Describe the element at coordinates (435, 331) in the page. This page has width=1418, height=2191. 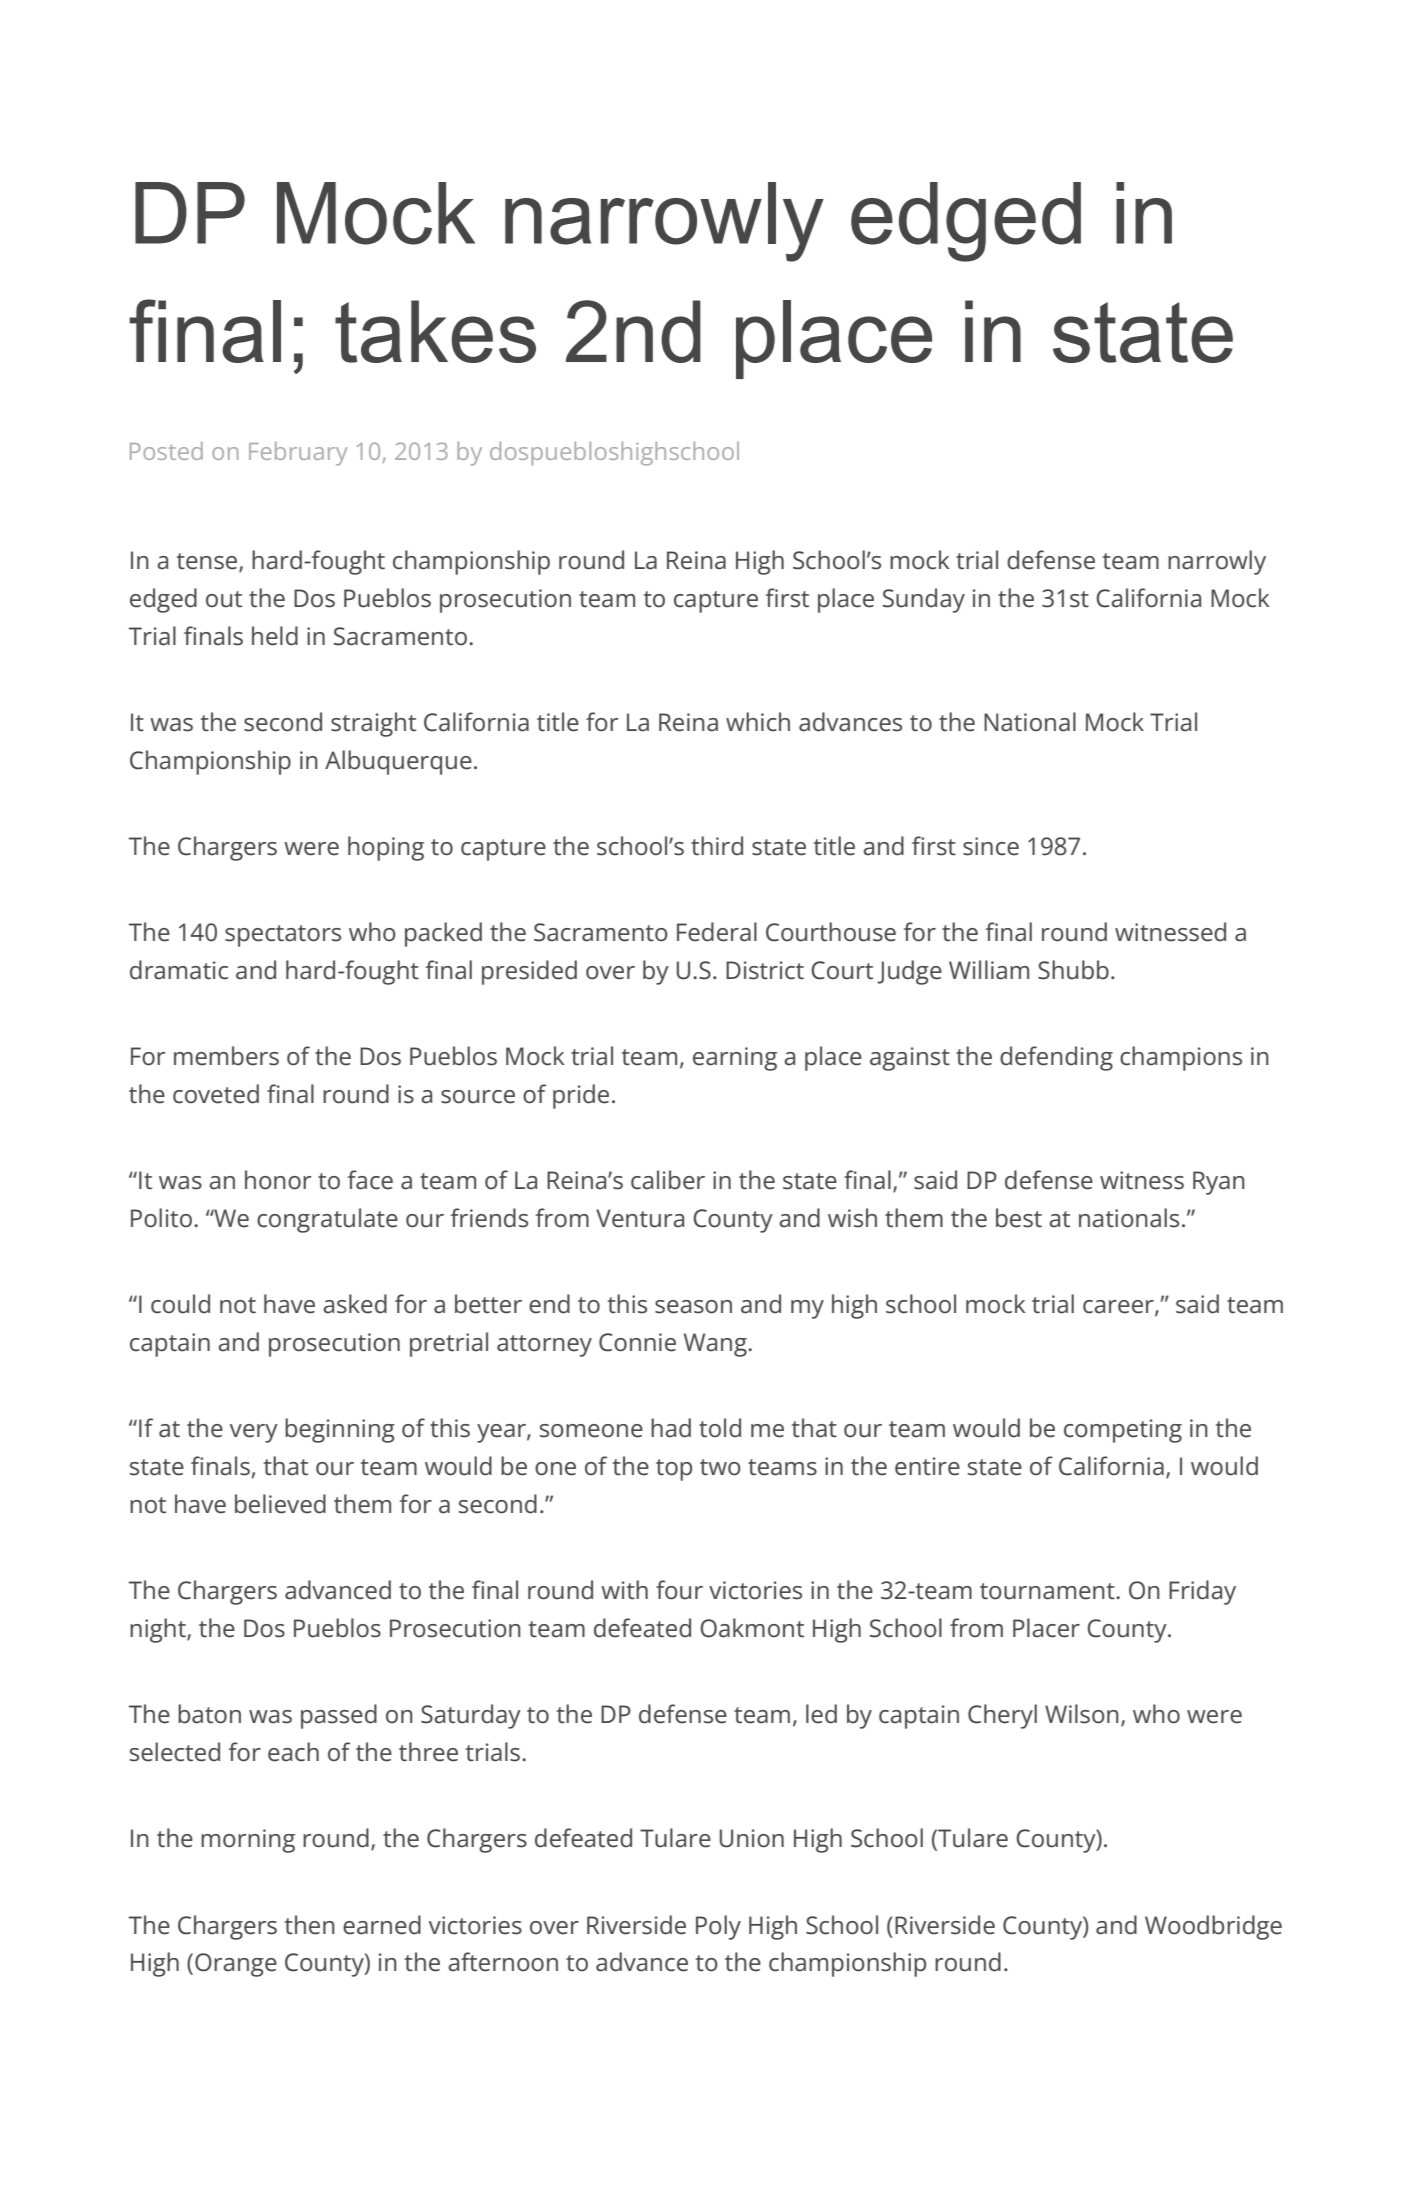
I see `takes` at that location.
